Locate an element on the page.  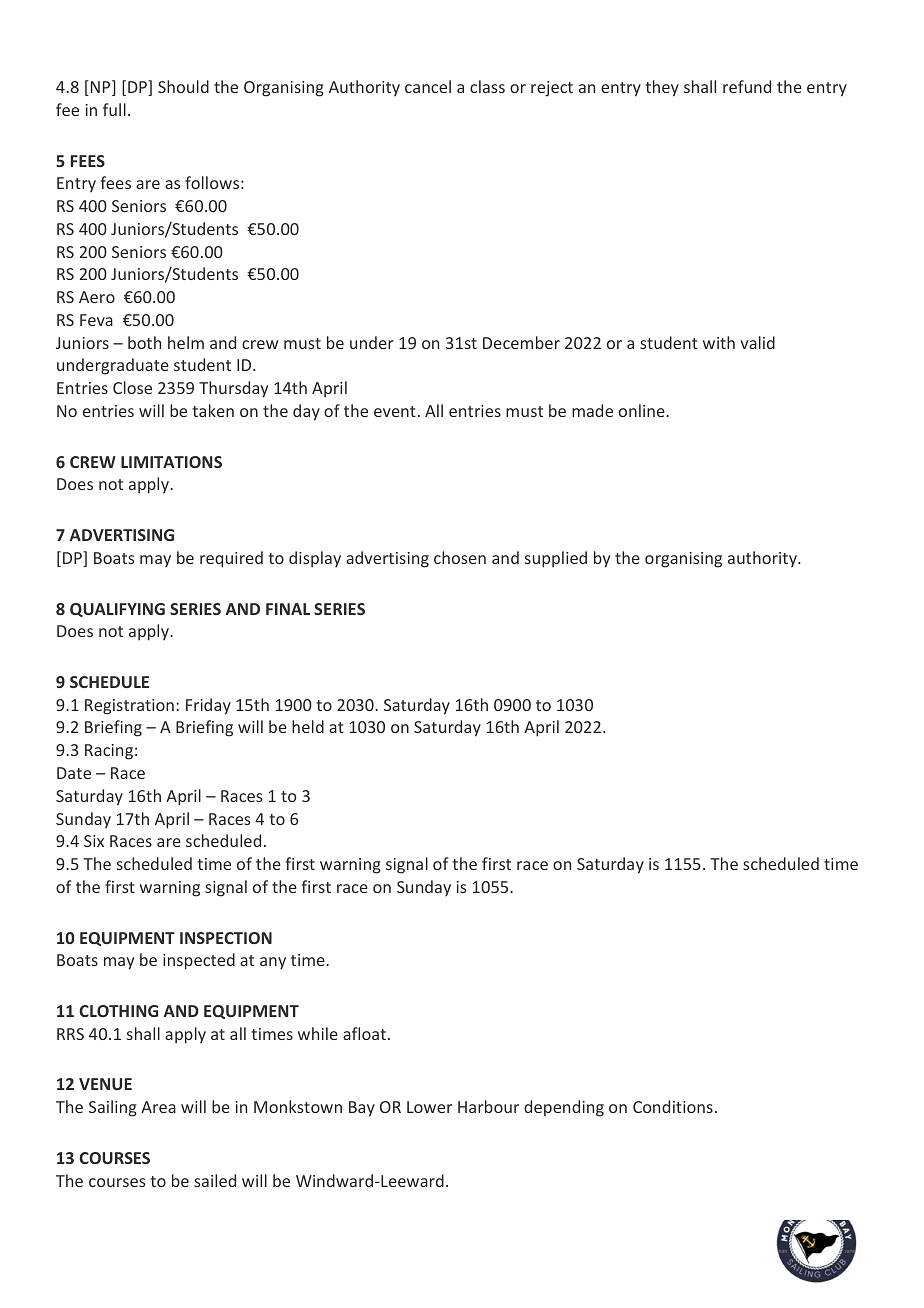
online is located at coordinates (643, 410).
